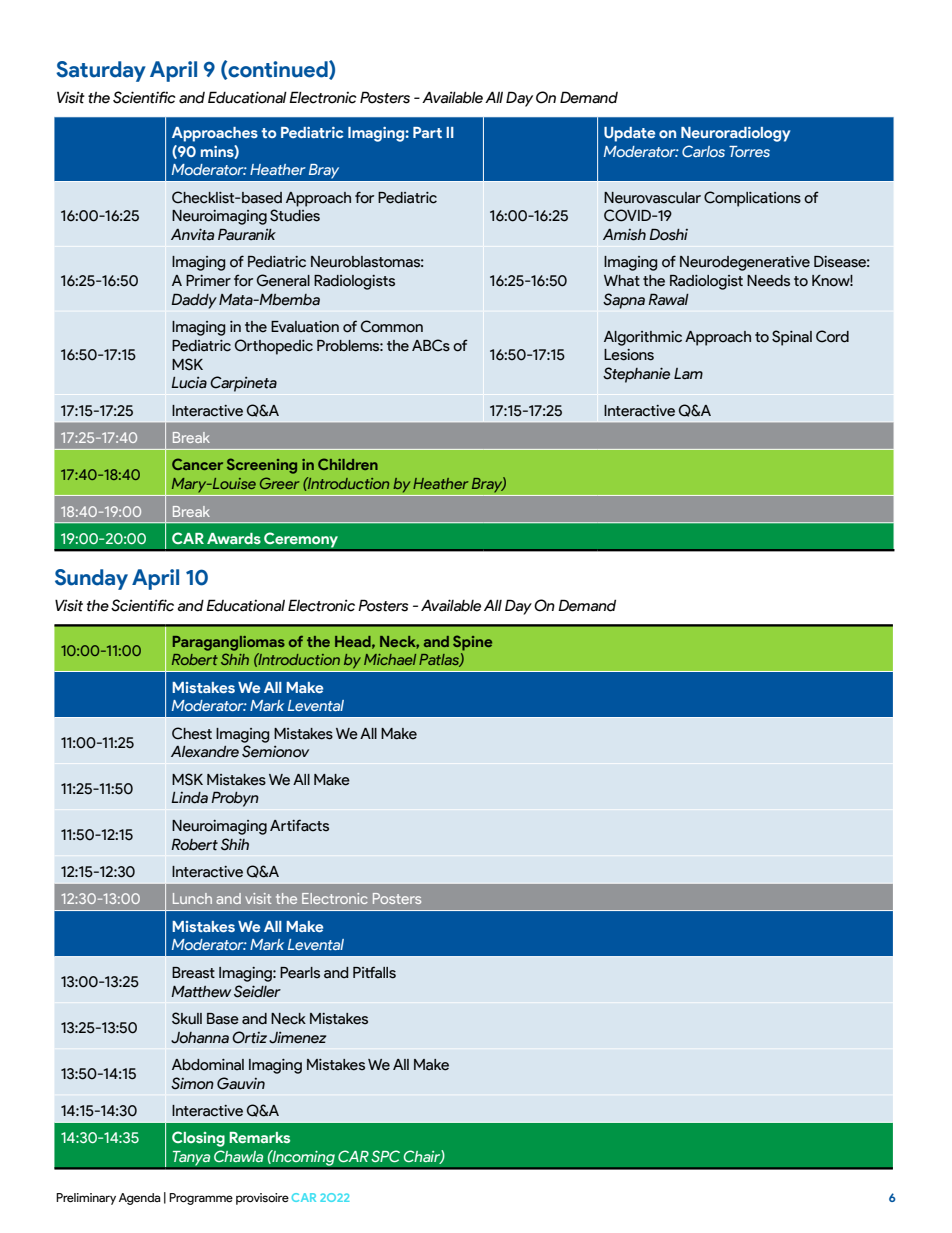  What do you see at coordinates (101, 71) in the page?
I see `Saturday` at bounding box center [101, 71].
